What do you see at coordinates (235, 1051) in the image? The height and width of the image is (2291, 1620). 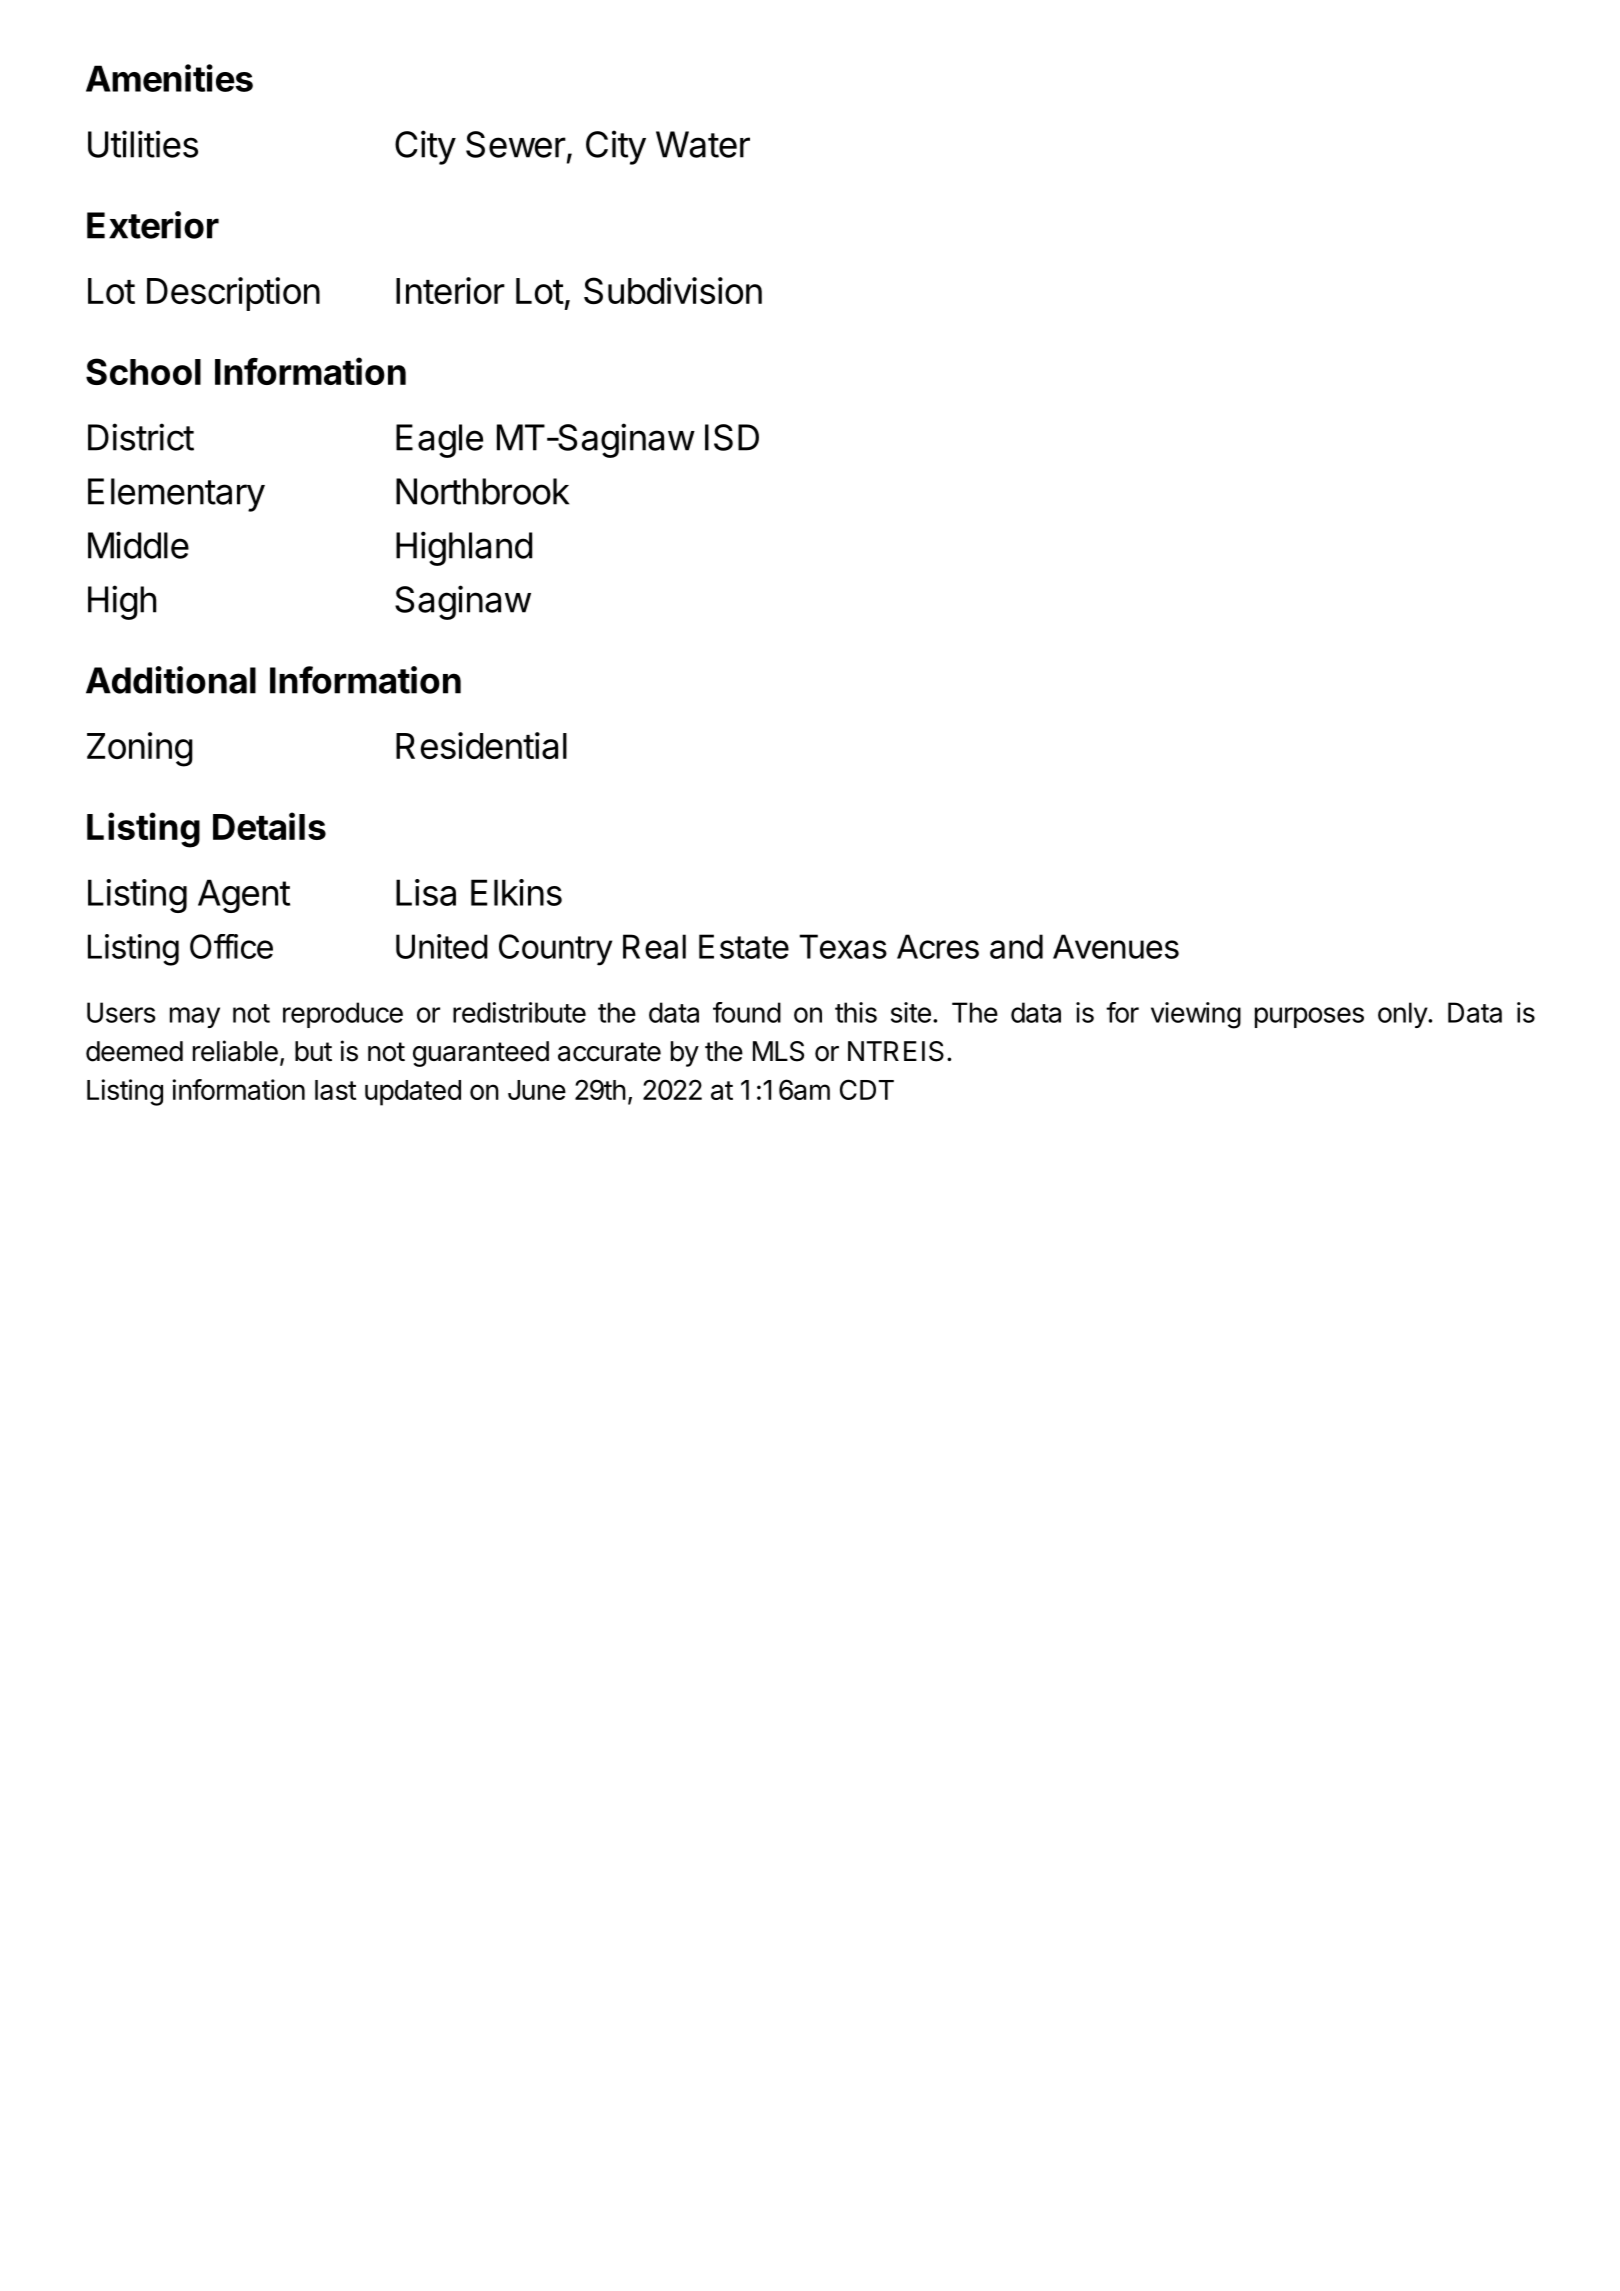 I see `reliable` at bounding box center [235, 1051].
